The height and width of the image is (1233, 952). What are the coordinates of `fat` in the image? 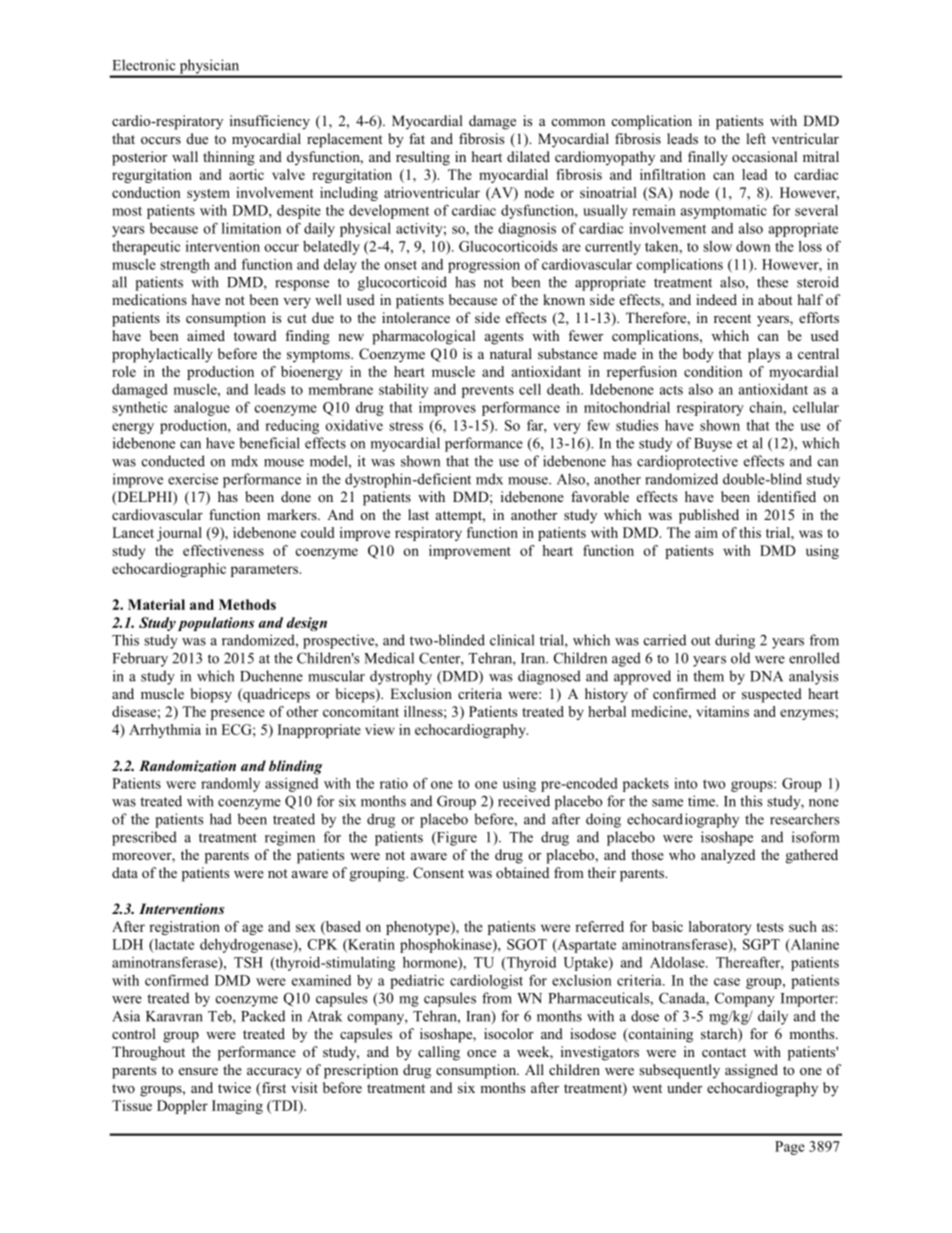 It's located at (417, 138).
